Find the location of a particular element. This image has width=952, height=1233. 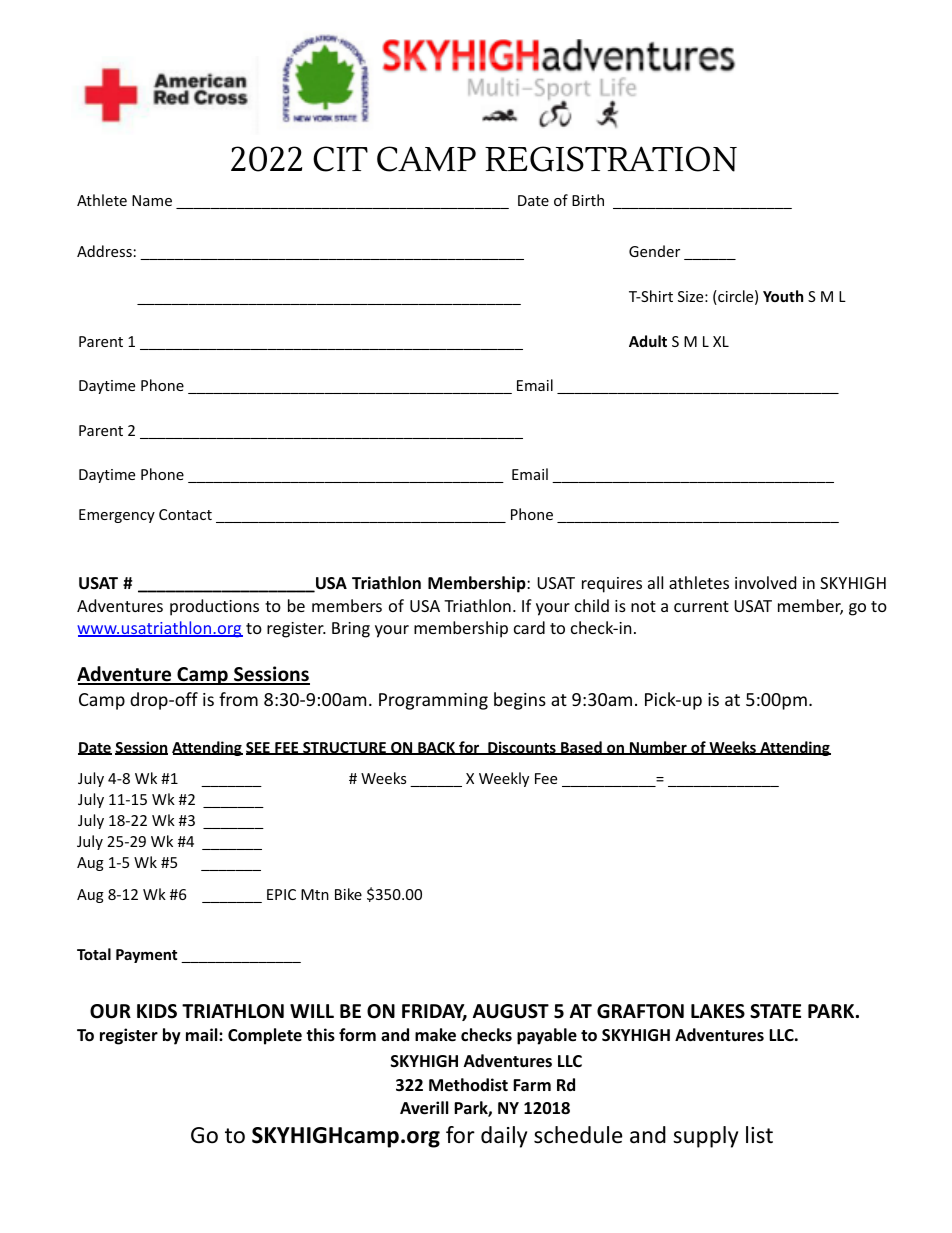

Averill is located at coordinates (424, 1108).
